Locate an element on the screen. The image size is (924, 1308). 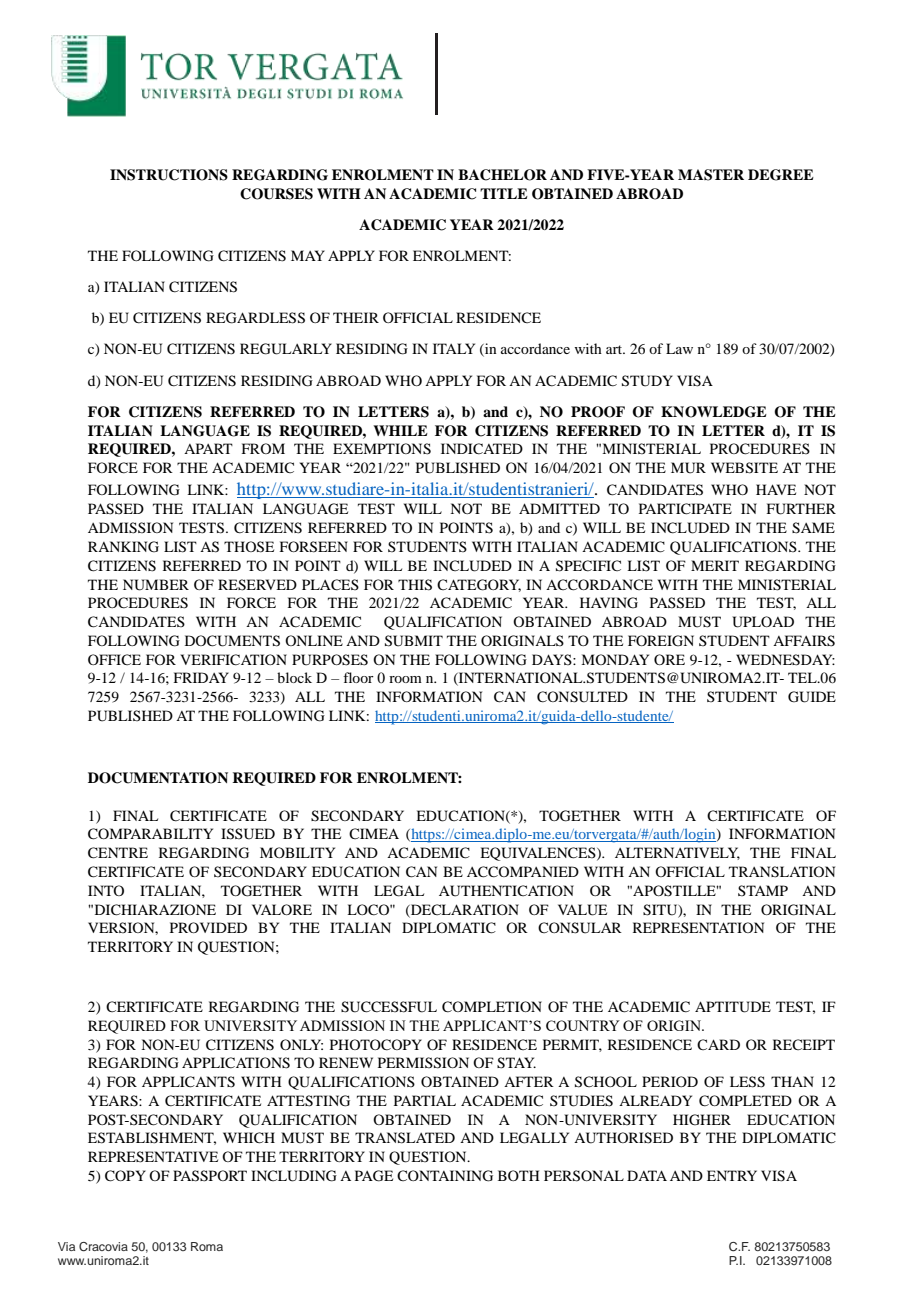
REPRESENTATIVE is located at coordinates (153, 1157).
